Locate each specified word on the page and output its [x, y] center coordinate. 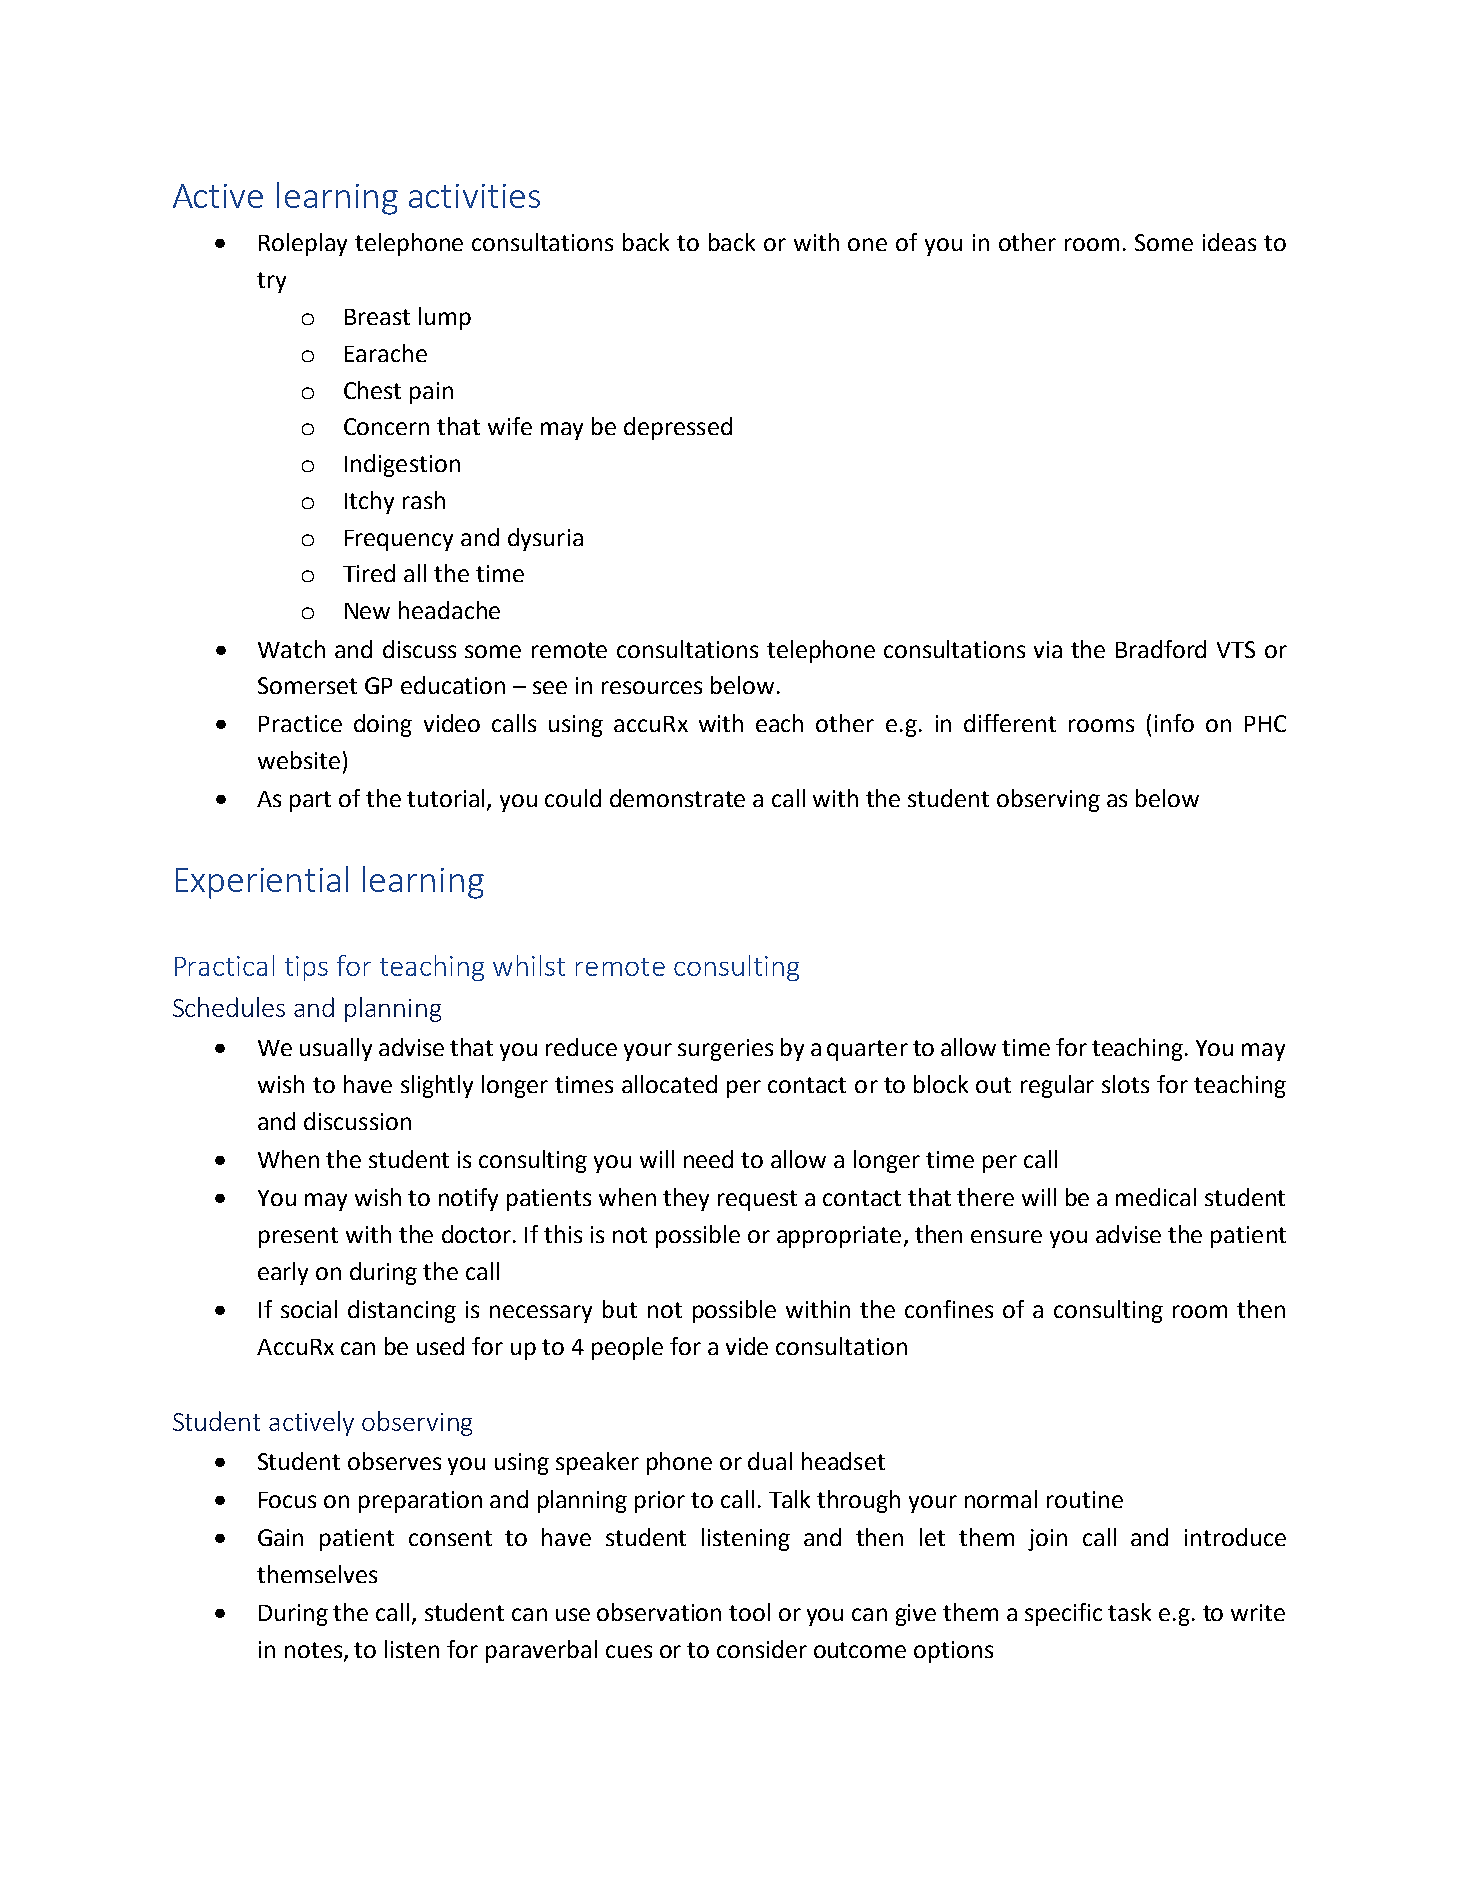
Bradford [1161, 649]
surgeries [725, 1050]
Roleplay [303, 244]
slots [1125, 1084]
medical [1156, 1197]
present [298, 1237]
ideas [1229, 242]
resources [652, 687]
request [757, 1200]
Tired [369, 573]
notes [315, 1651]
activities [474, 196]
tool [749, 1612]
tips [306, 968]
